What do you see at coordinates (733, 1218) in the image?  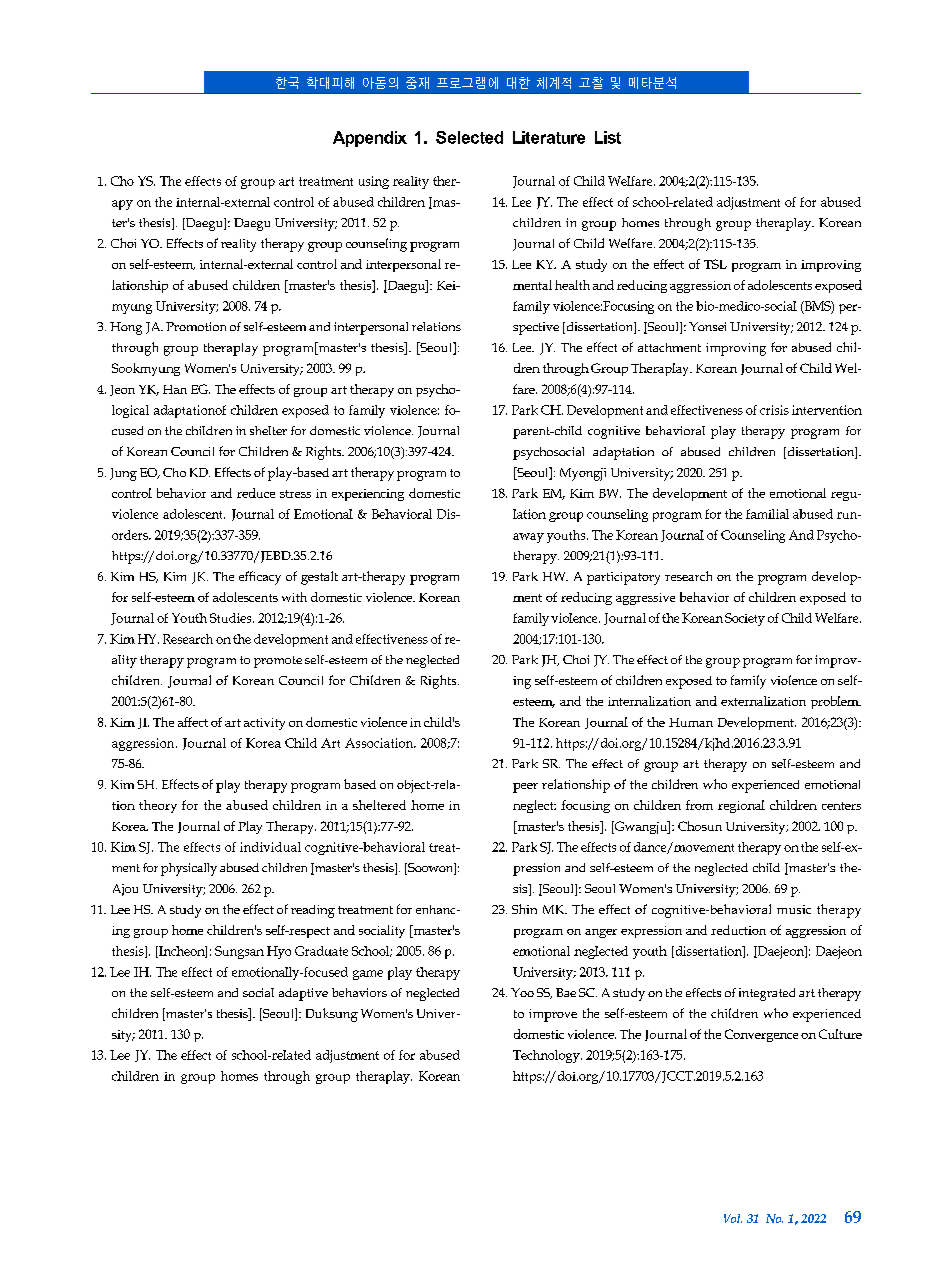 I see `Vol` at bounding box center [733, 1218].
